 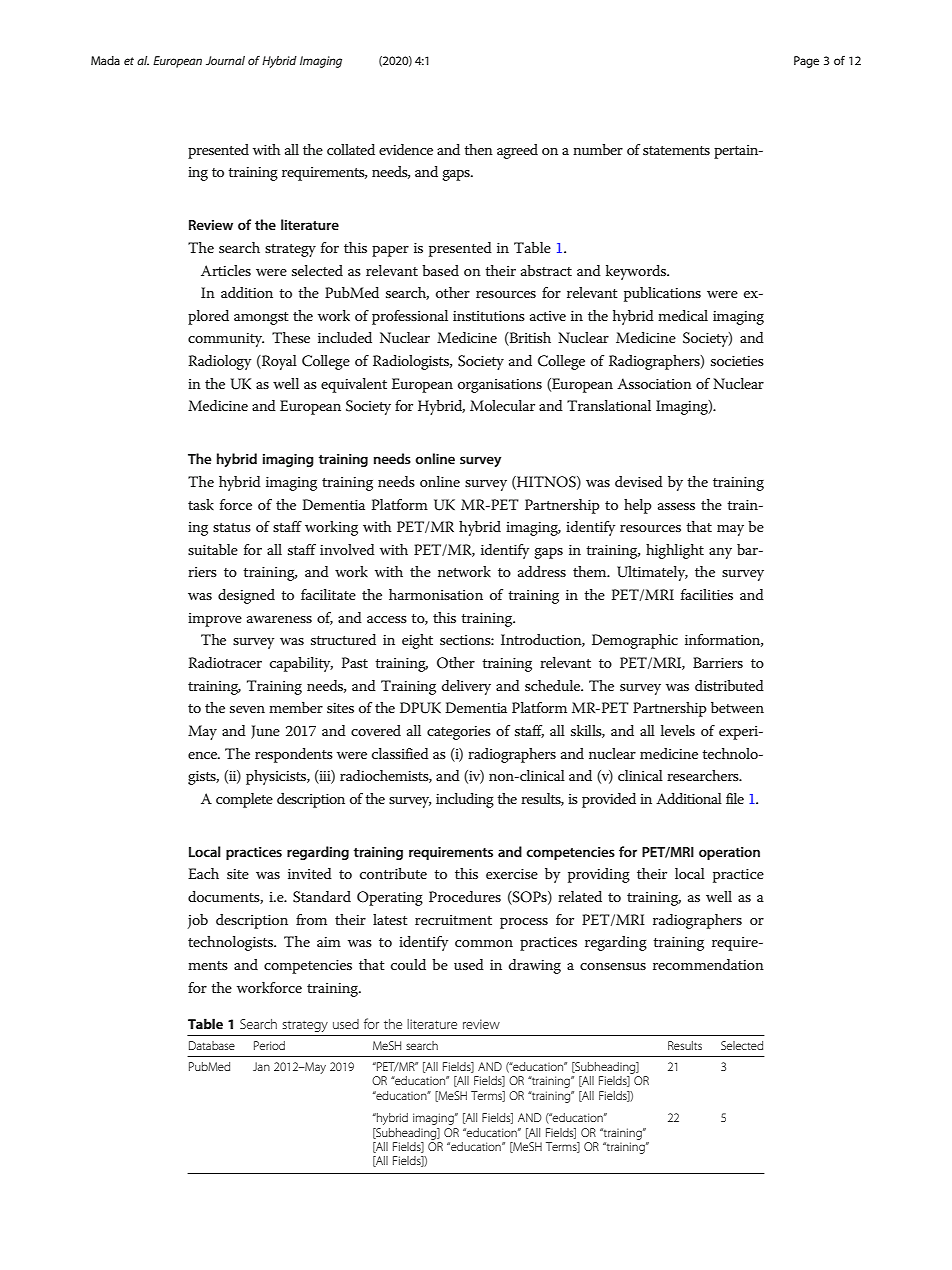 What do you see at coordinates (246, 596) in the image?
I see `designed` at bounding box center [246, 596].
